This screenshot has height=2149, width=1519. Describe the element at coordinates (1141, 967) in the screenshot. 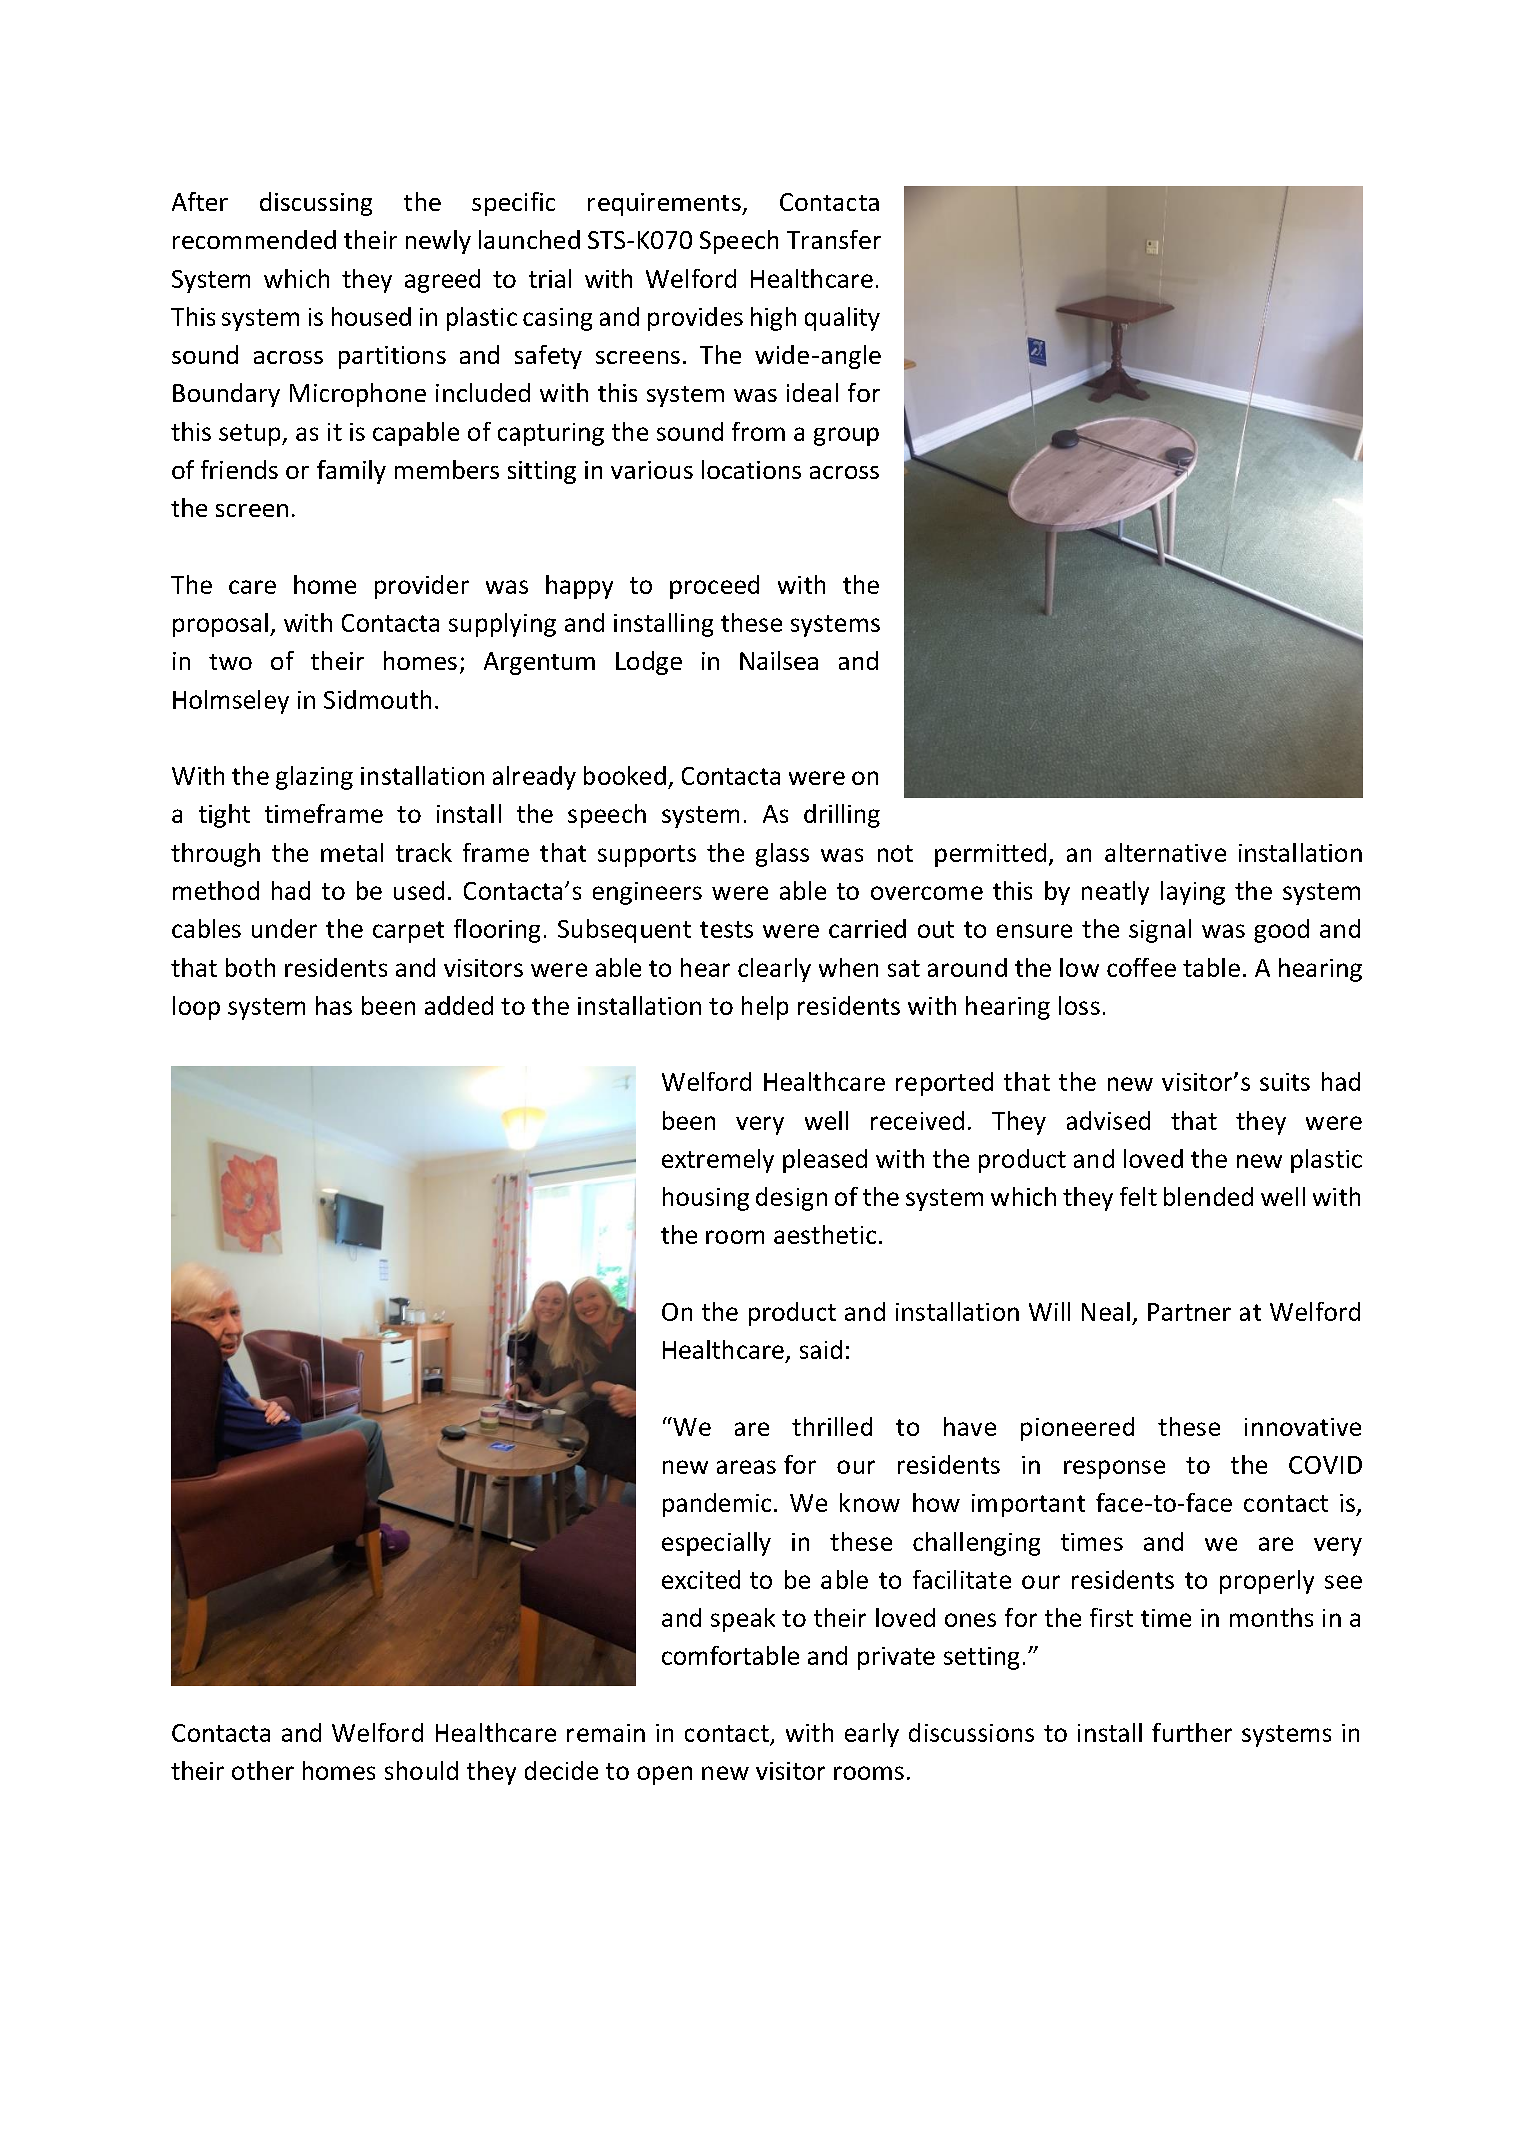

I see `coffee` at that location.
